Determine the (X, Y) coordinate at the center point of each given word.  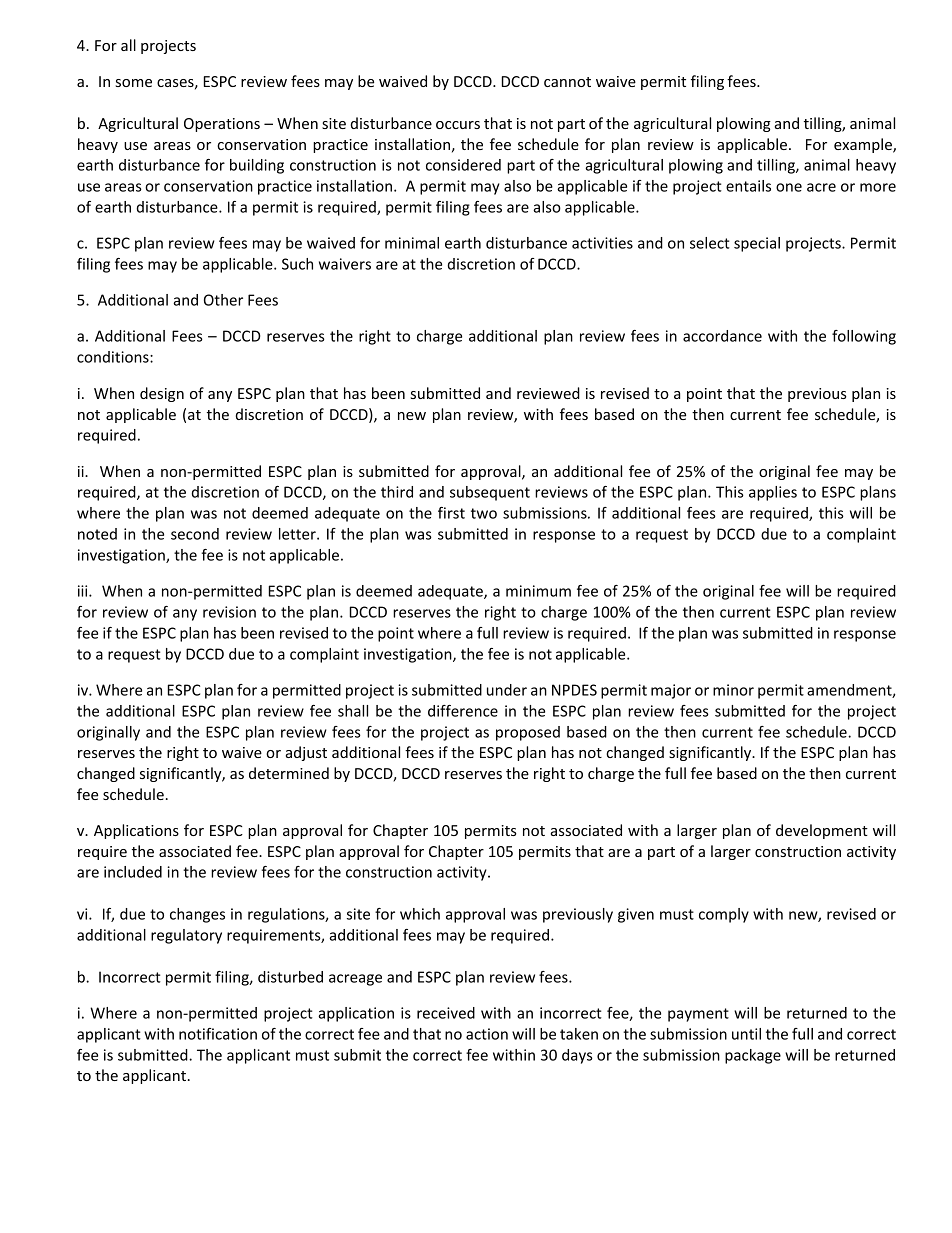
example (864, 145)
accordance (722, 336)
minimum (538, 591)
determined (289, 773)
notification (218, 1034)
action (487, 1034)
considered (463, 165)
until (746, 1034)
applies (773, 493)
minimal (412, 243)
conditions (114, 357)
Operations (222, 125)
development (822, 831)
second (195, 534)
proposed (528, 733)
